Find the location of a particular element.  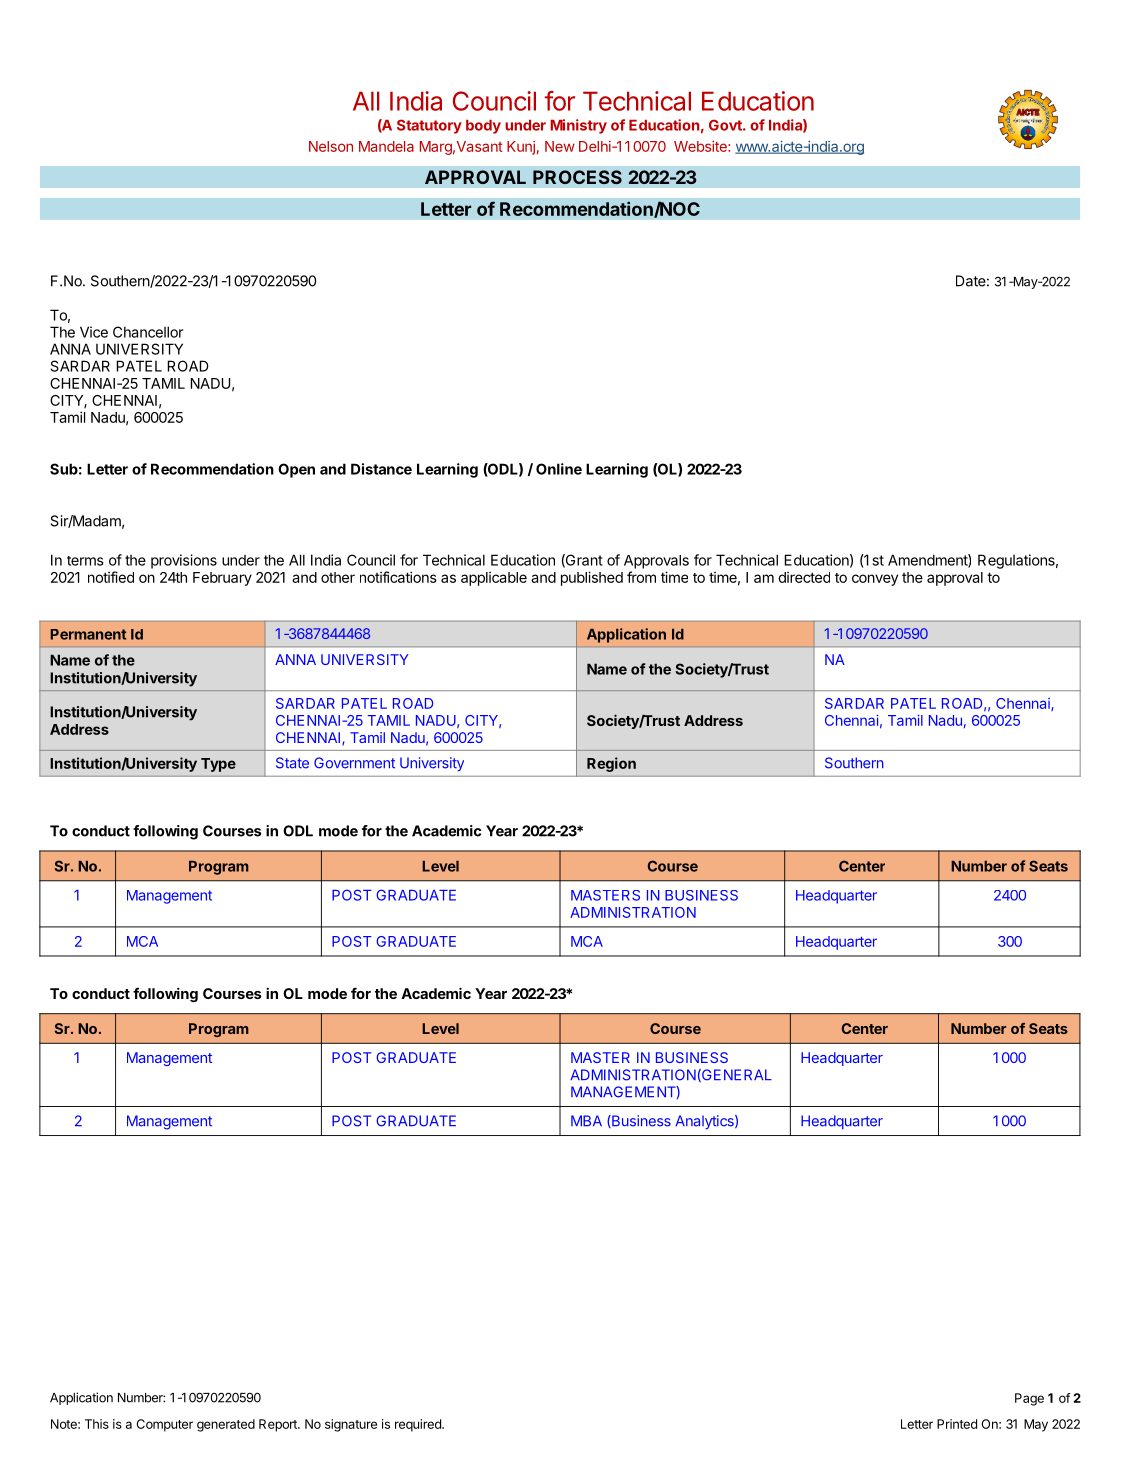

published is located at coordinates (592, 578).
